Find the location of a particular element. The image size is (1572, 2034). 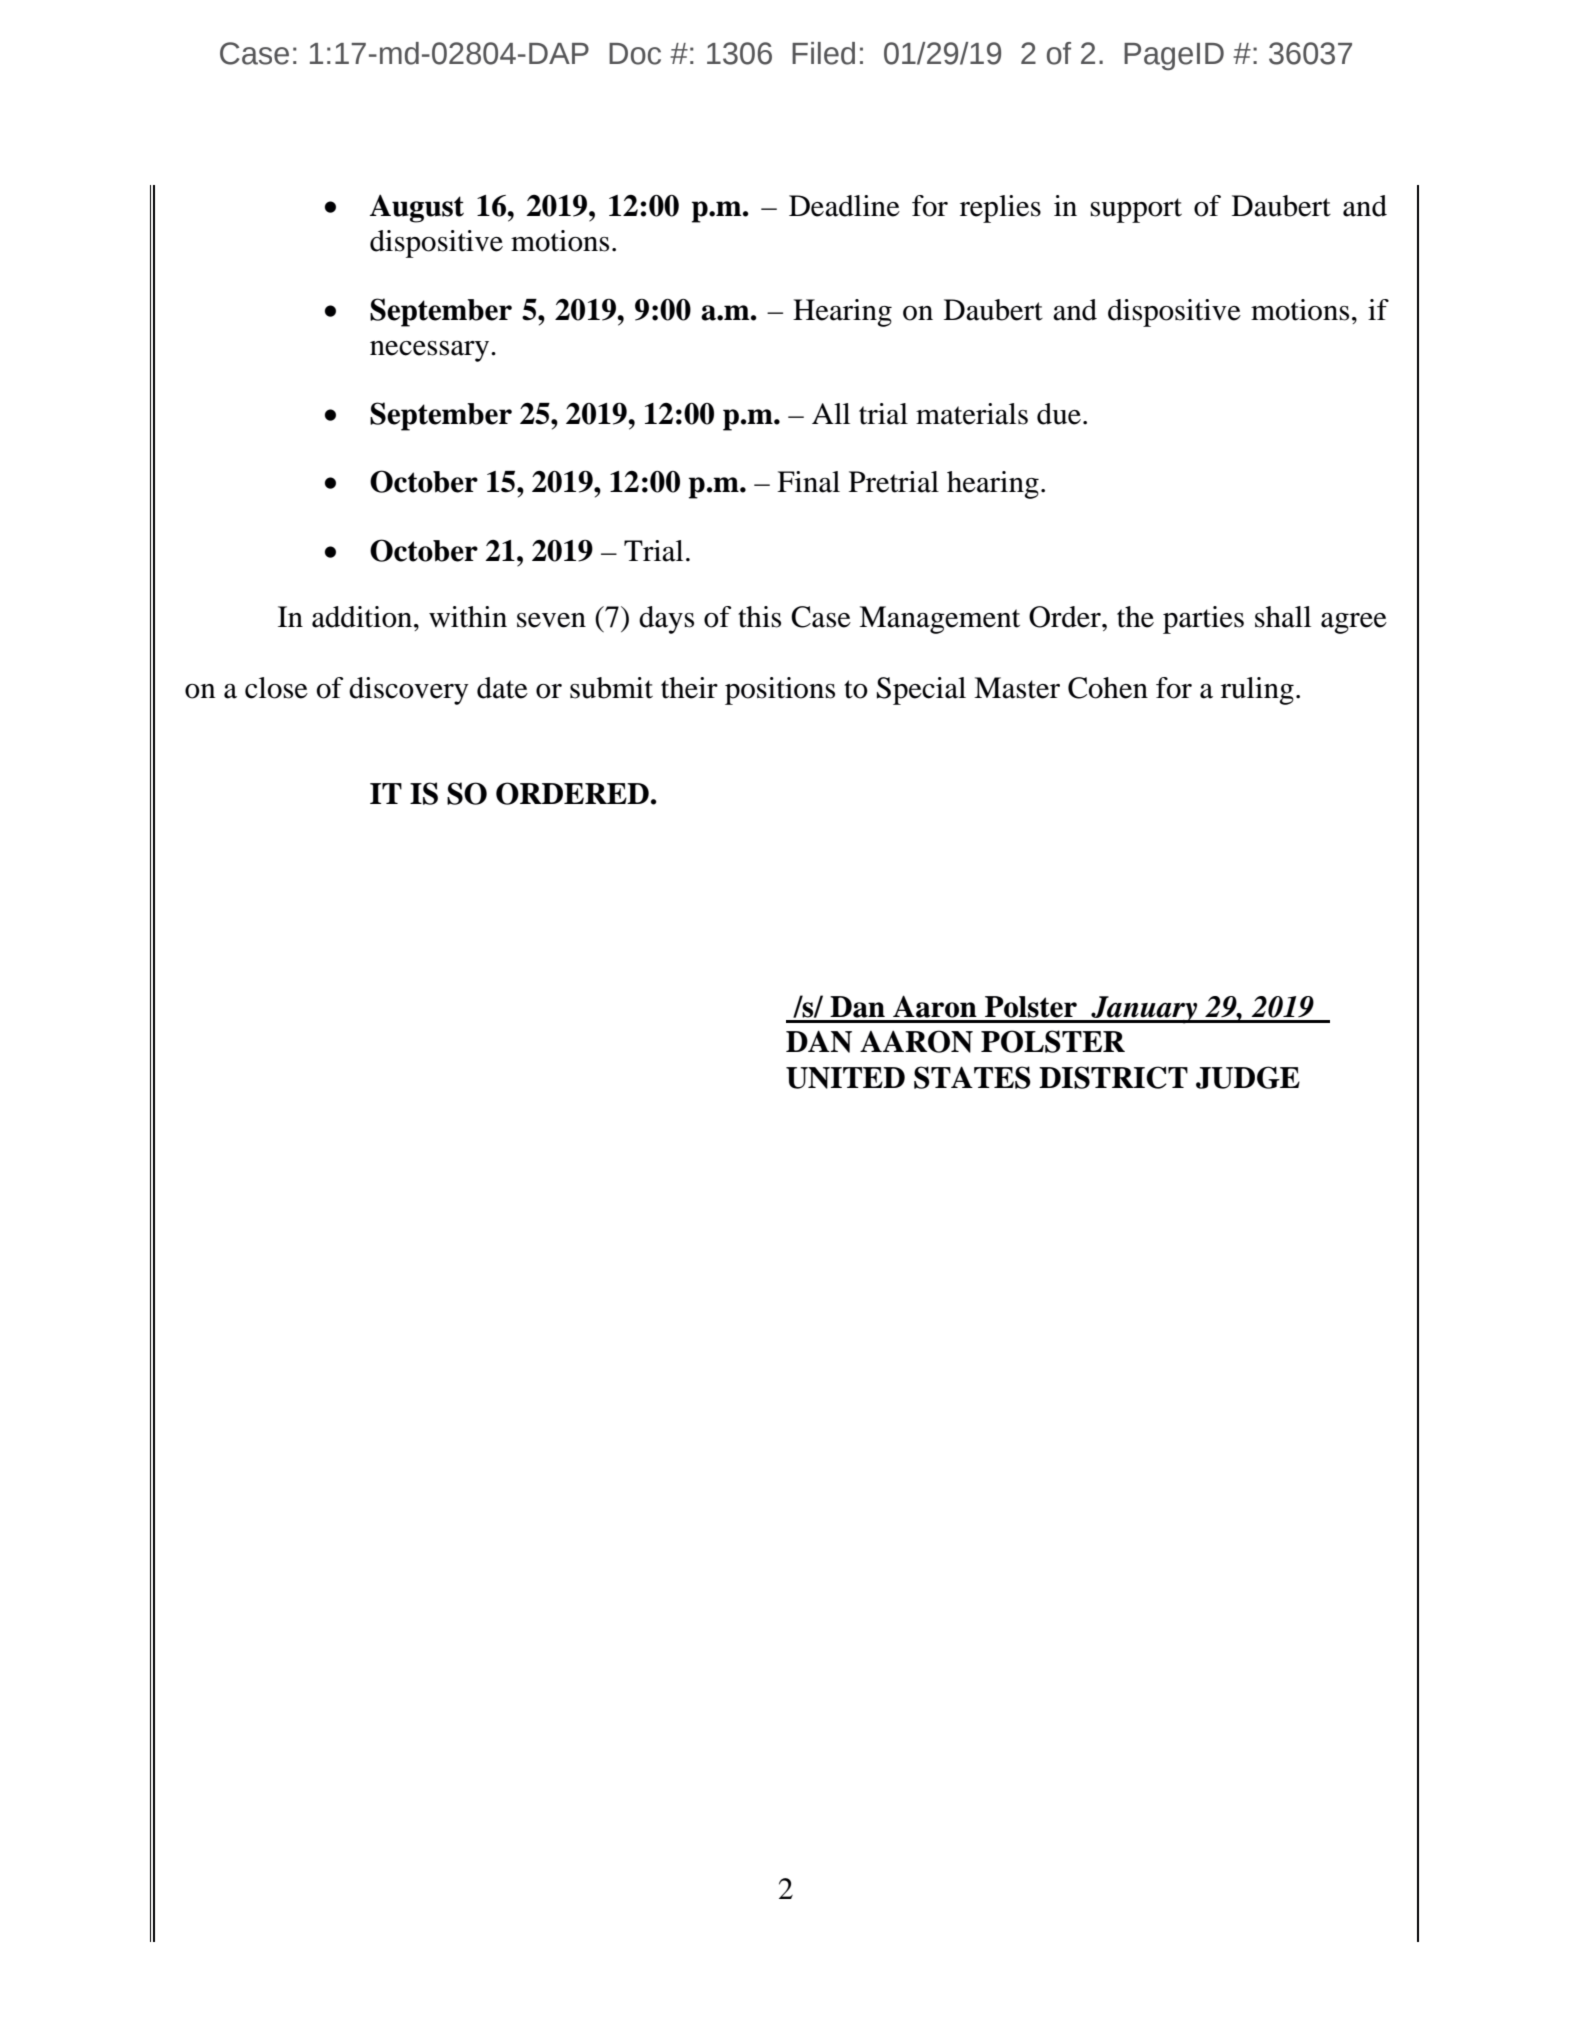

parties is located at coordinates (1203, 620).
